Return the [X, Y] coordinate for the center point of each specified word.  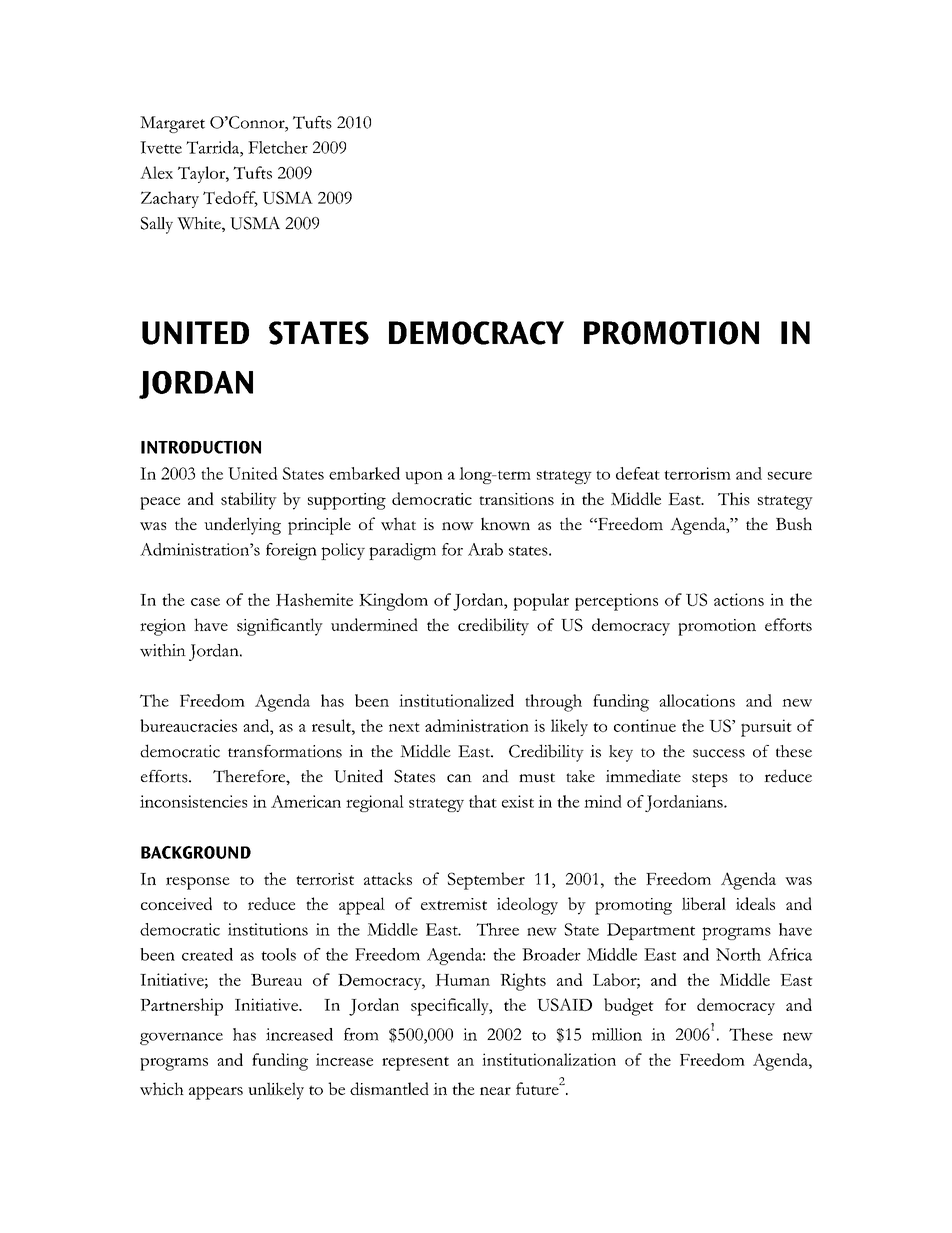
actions [739, 599]
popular [541, 602]
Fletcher [278, 147]
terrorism [697, 473]
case [205, 602]
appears [216, 1093]
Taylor [202, 174]
